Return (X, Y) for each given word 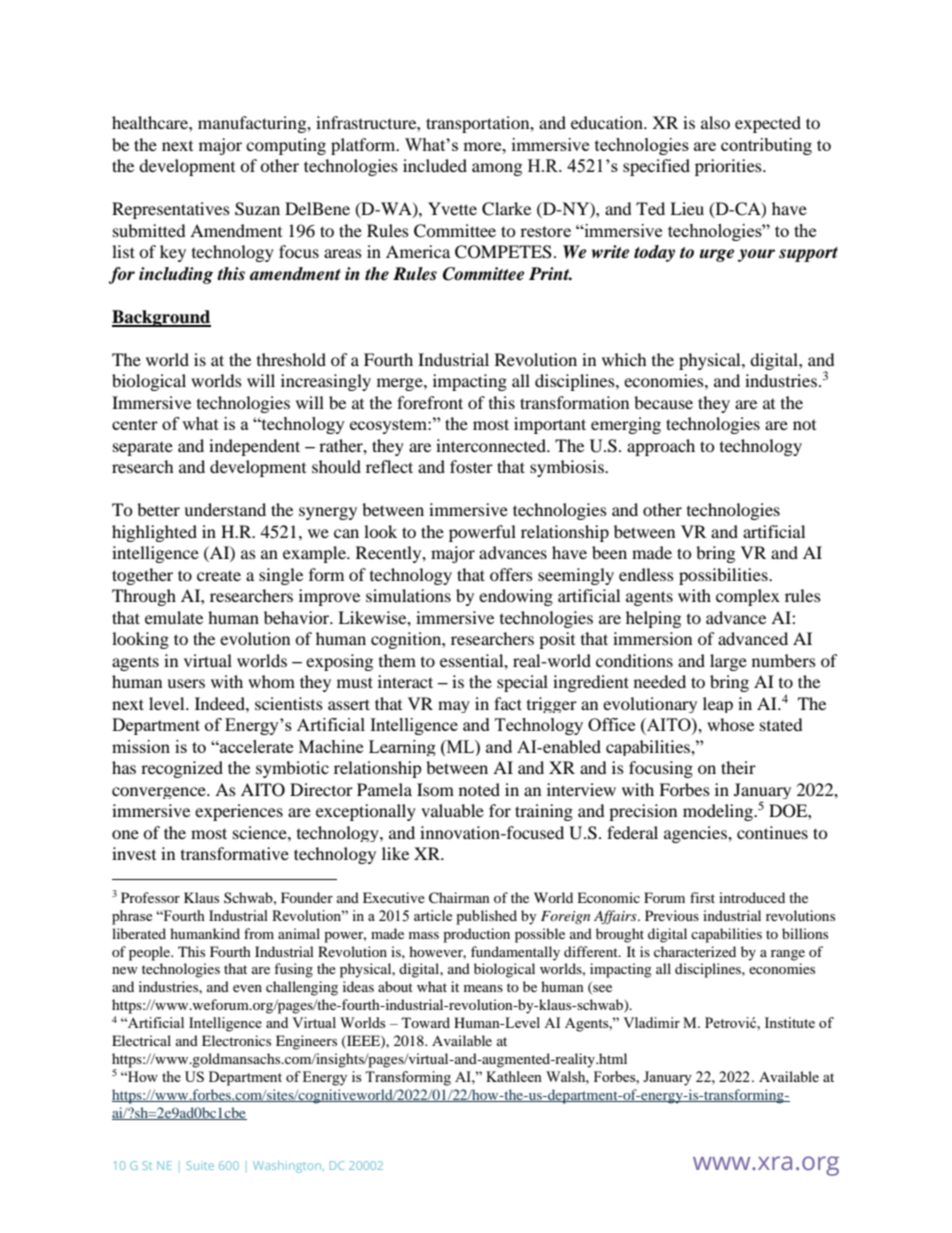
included (435, 165)
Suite (200, 1165)
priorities (729, 167)
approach (661, 447)
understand (225, 509)
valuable (452, 810)
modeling (719, 812)
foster (471, 466)
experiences (239, 812)
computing (286, 146)
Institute (790, 1022)
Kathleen (514, 1076)
